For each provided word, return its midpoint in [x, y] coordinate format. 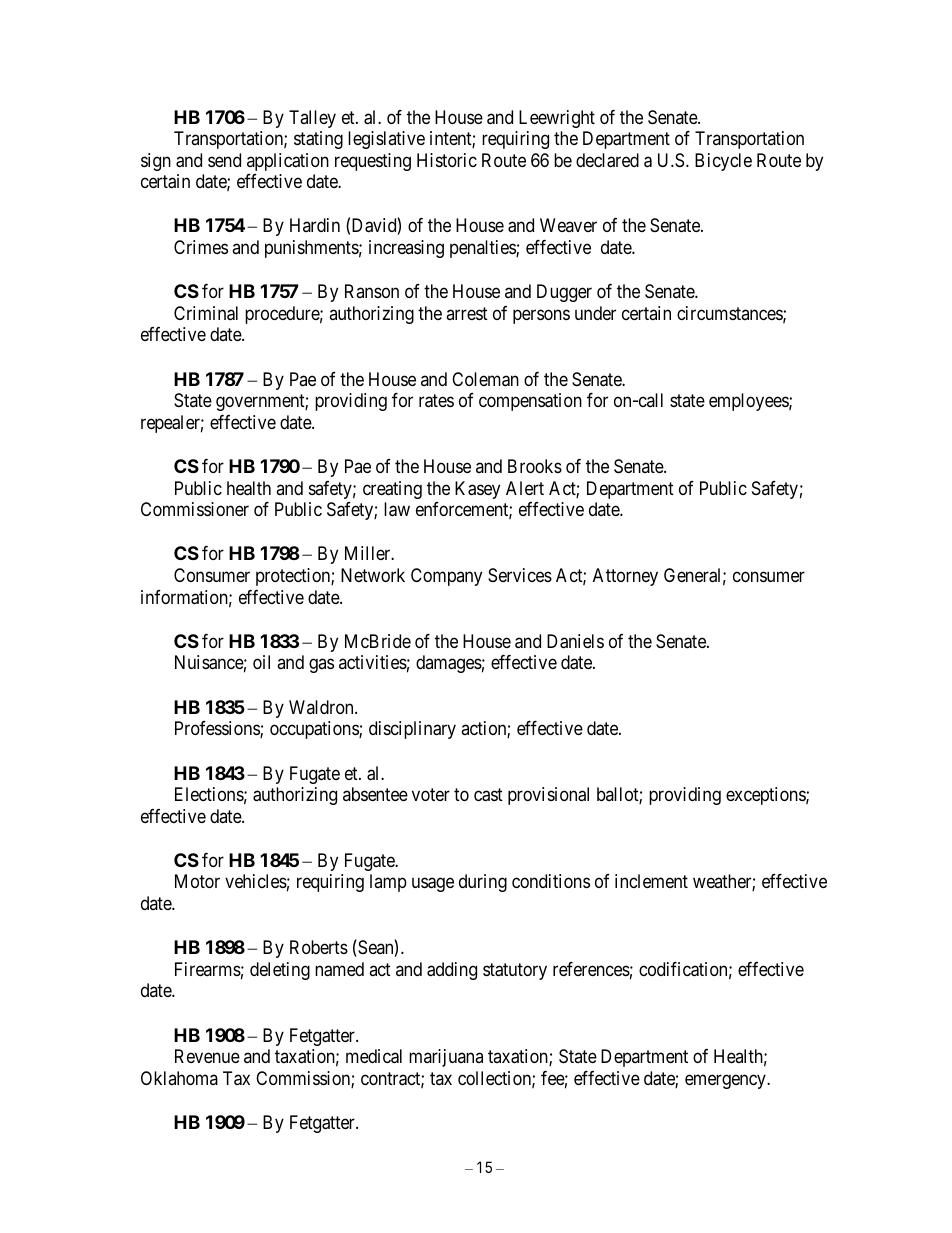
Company [446, 577]
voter [431, 794]
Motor [197, 881]
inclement [651, 881]
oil [261, 662]
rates [436, 401]
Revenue [207, 1056]
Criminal [206, 313]
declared [607, 160]
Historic [447, 160]
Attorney [625, 577]
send [224, 160]
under [595, 313]
